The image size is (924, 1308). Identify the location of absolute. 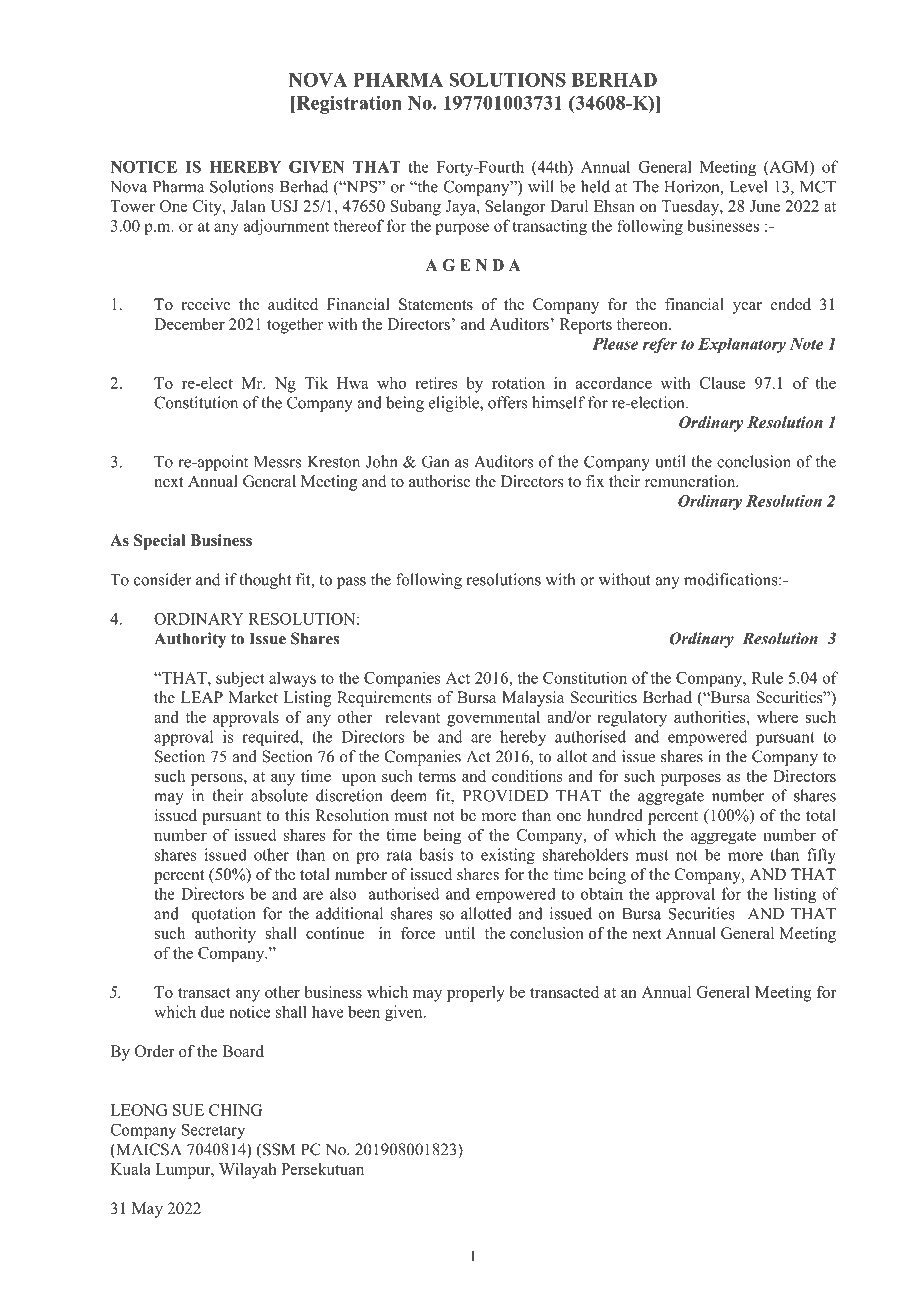
(279, 795).
